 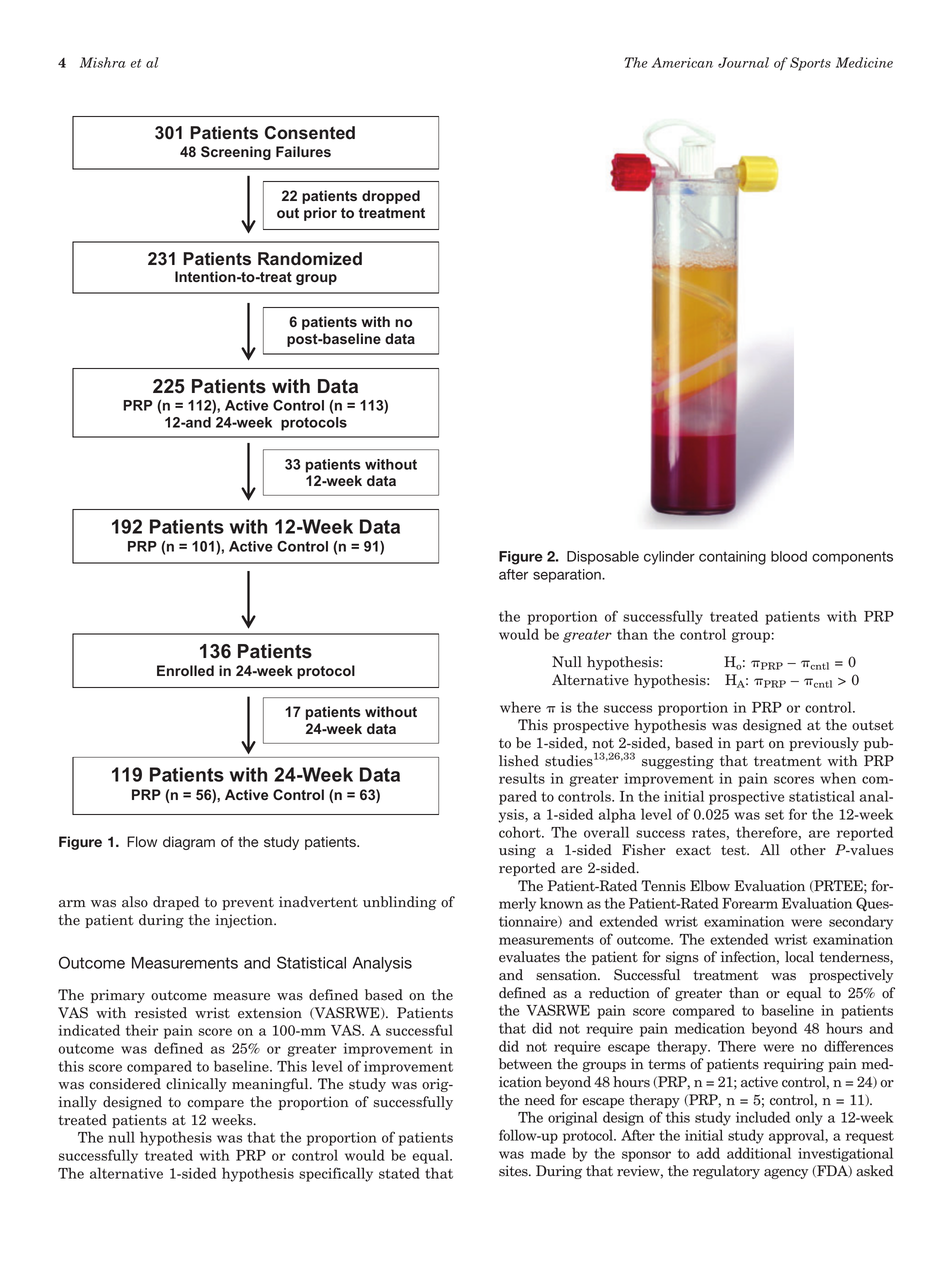 I want to click on results, so click(x=522, y=778).
